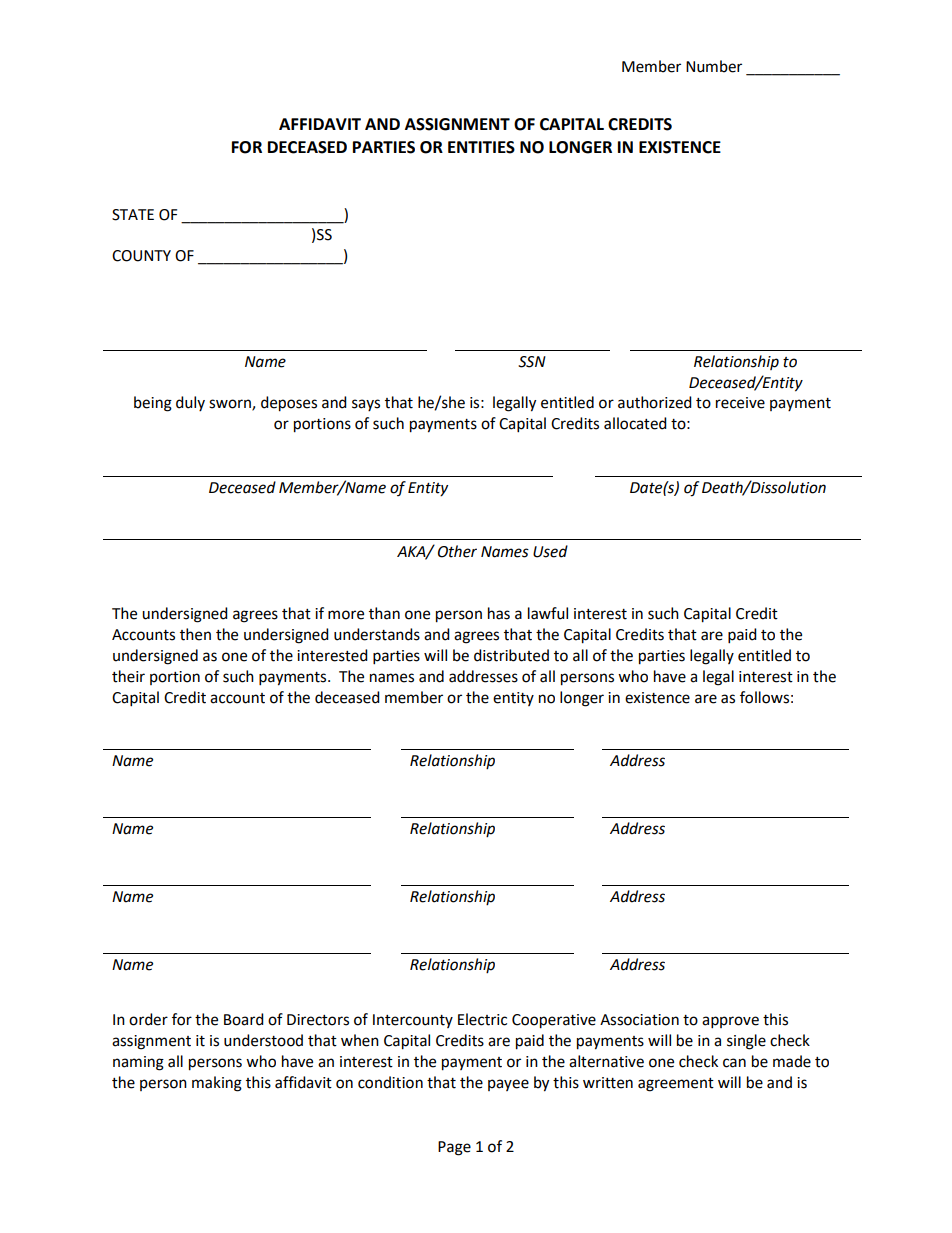 This screenshot has width=952, height=1233. Describe the element at coordinates (190, 403) in the screenshot. I see `duly` at that location.
